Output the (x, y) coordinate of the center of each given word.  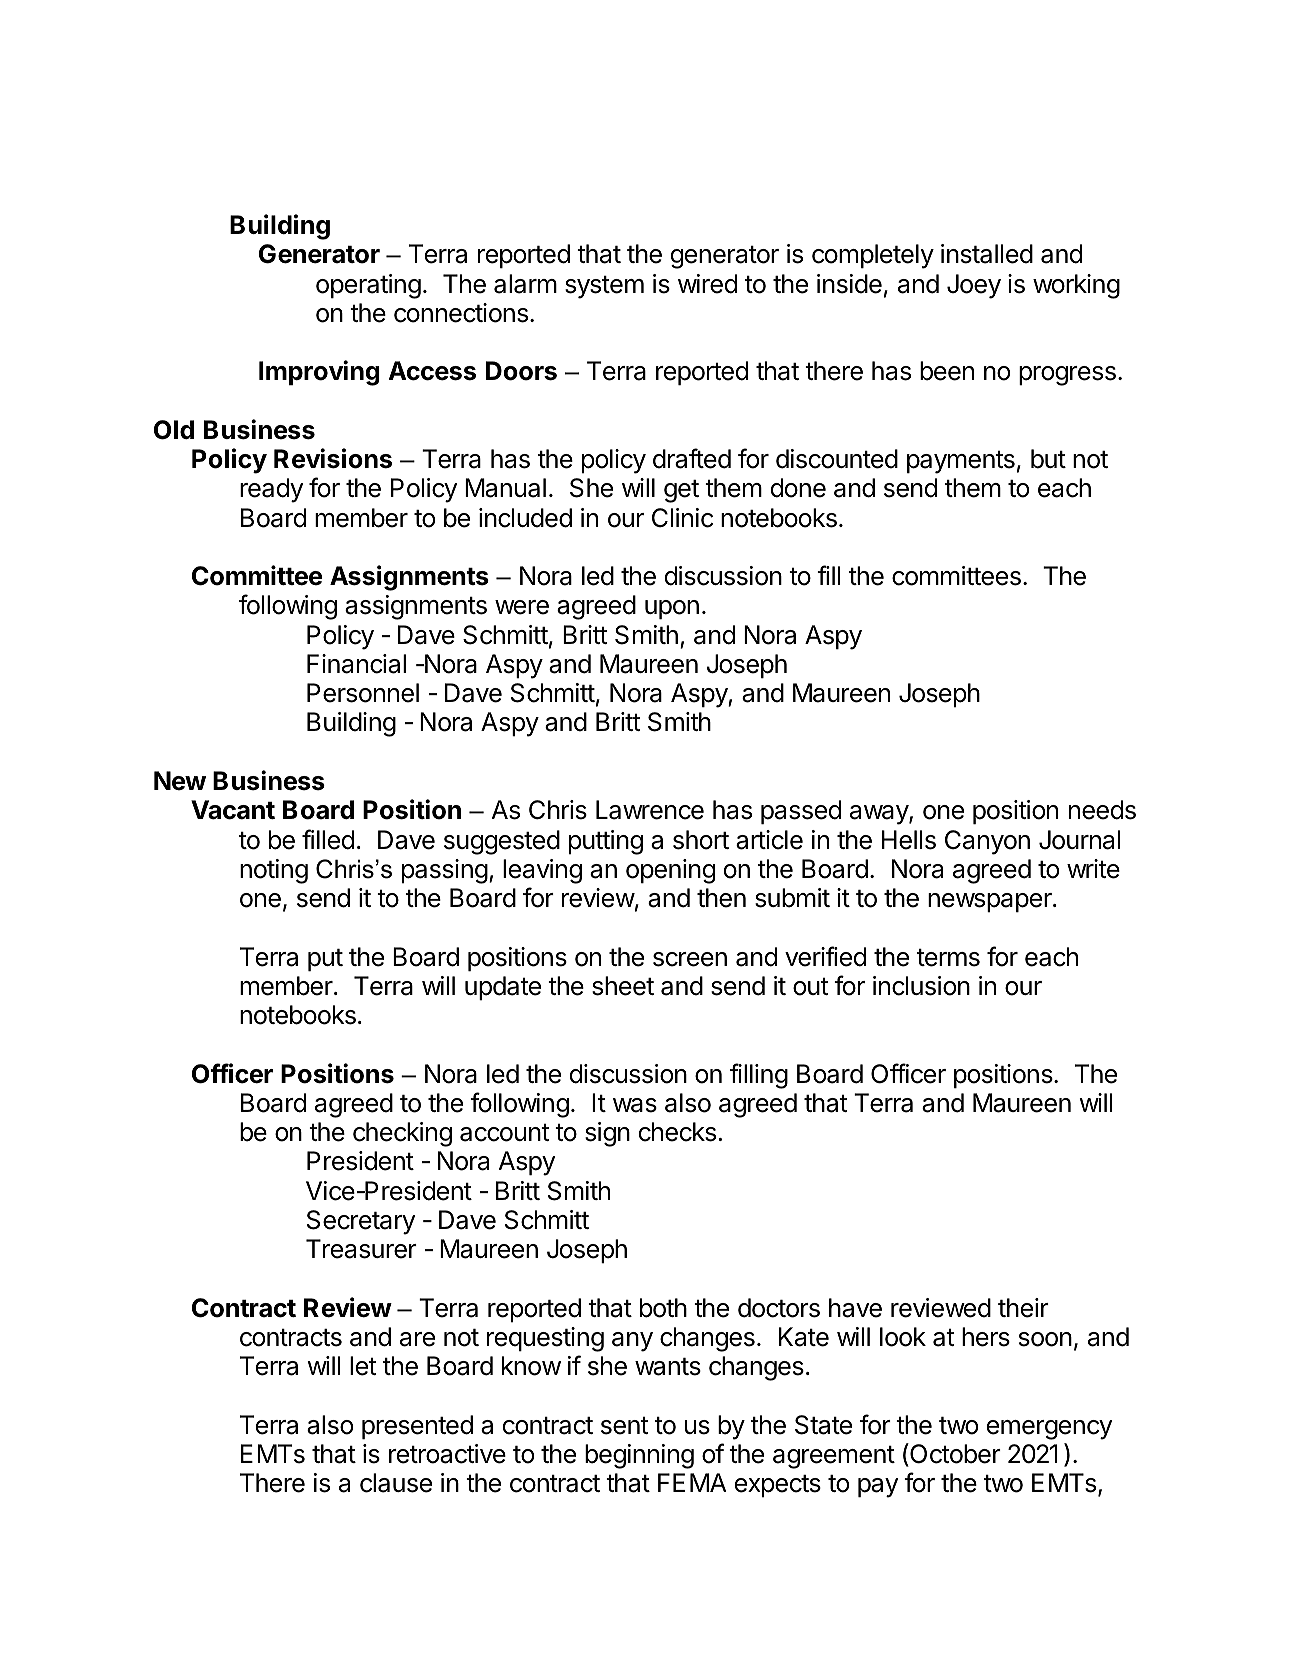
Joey (974, 286)
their (1023, 1308)
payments (961, 462)
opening (670, 871)
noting (274, 871)
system (604, 287)
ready (271, 490)
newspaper (991, 903)
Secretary (361, 1222)
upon (672, 610)
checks (677, 1132)
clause (396, 1483)
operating (368, 286)
